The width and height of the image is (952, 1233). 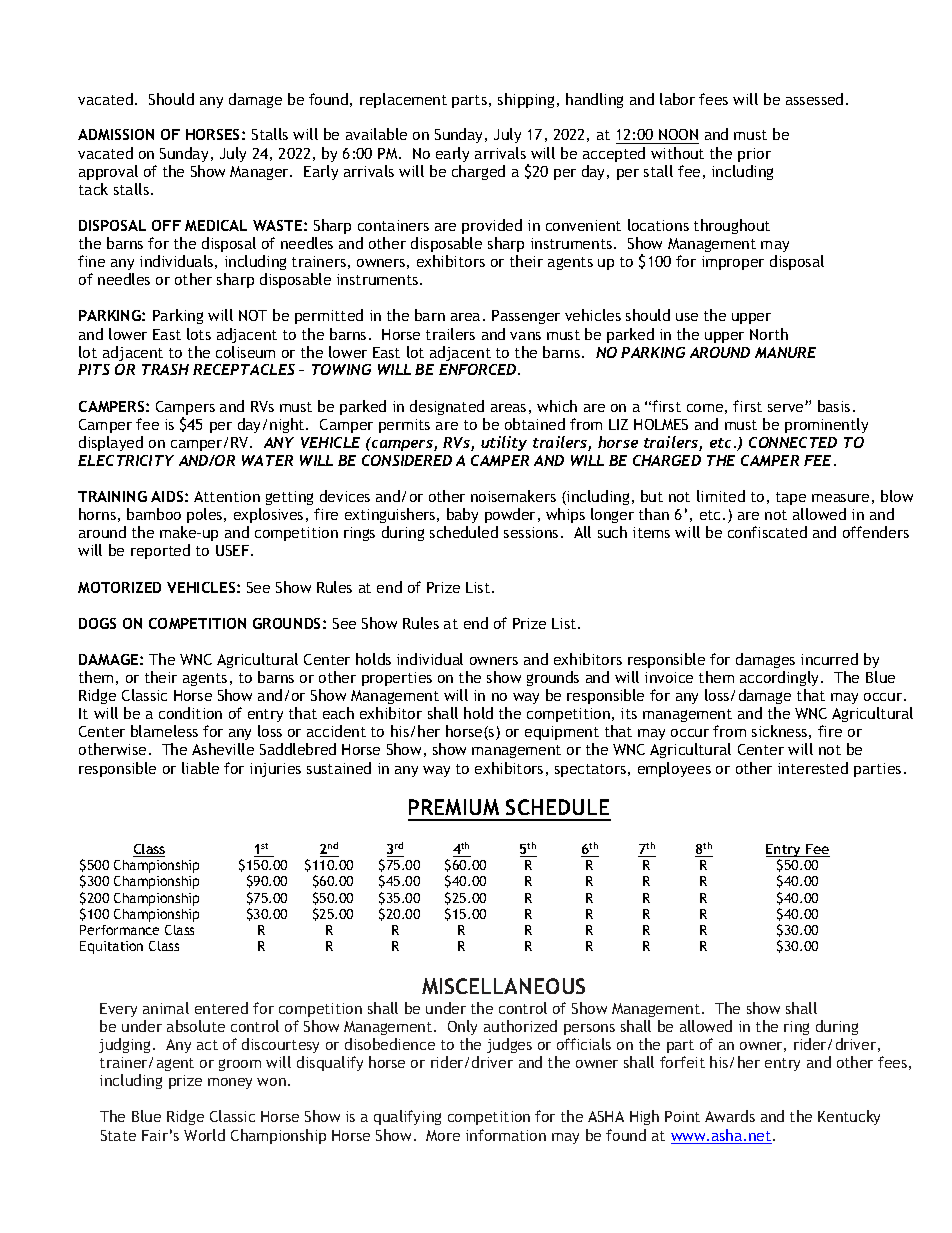 What do you see at coordinates (562, 733) in the image?
I see `equipment` at bounding box center [562, 733].
